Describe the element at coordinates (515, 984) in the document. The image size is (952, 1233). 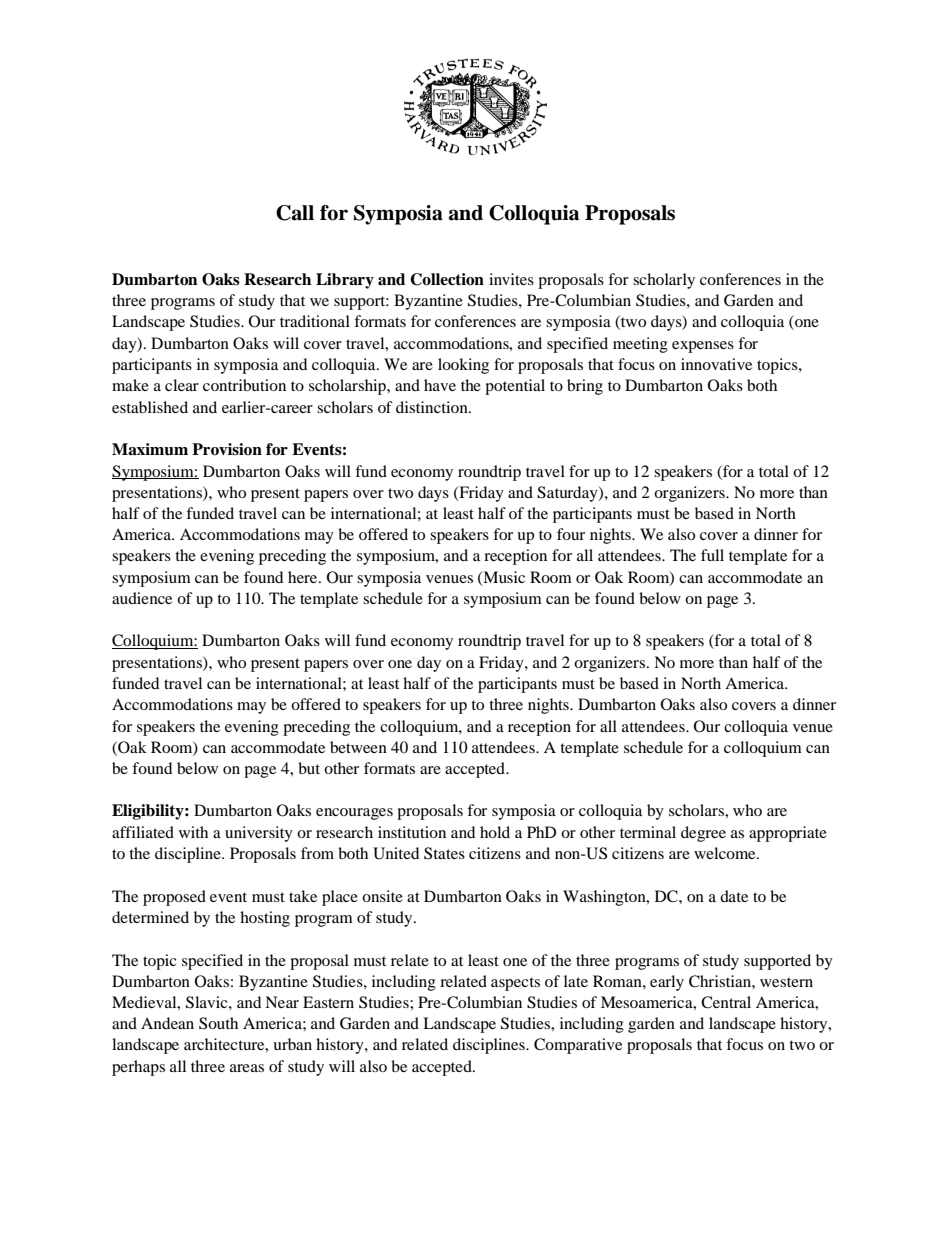
I see `aspects` at that location.
